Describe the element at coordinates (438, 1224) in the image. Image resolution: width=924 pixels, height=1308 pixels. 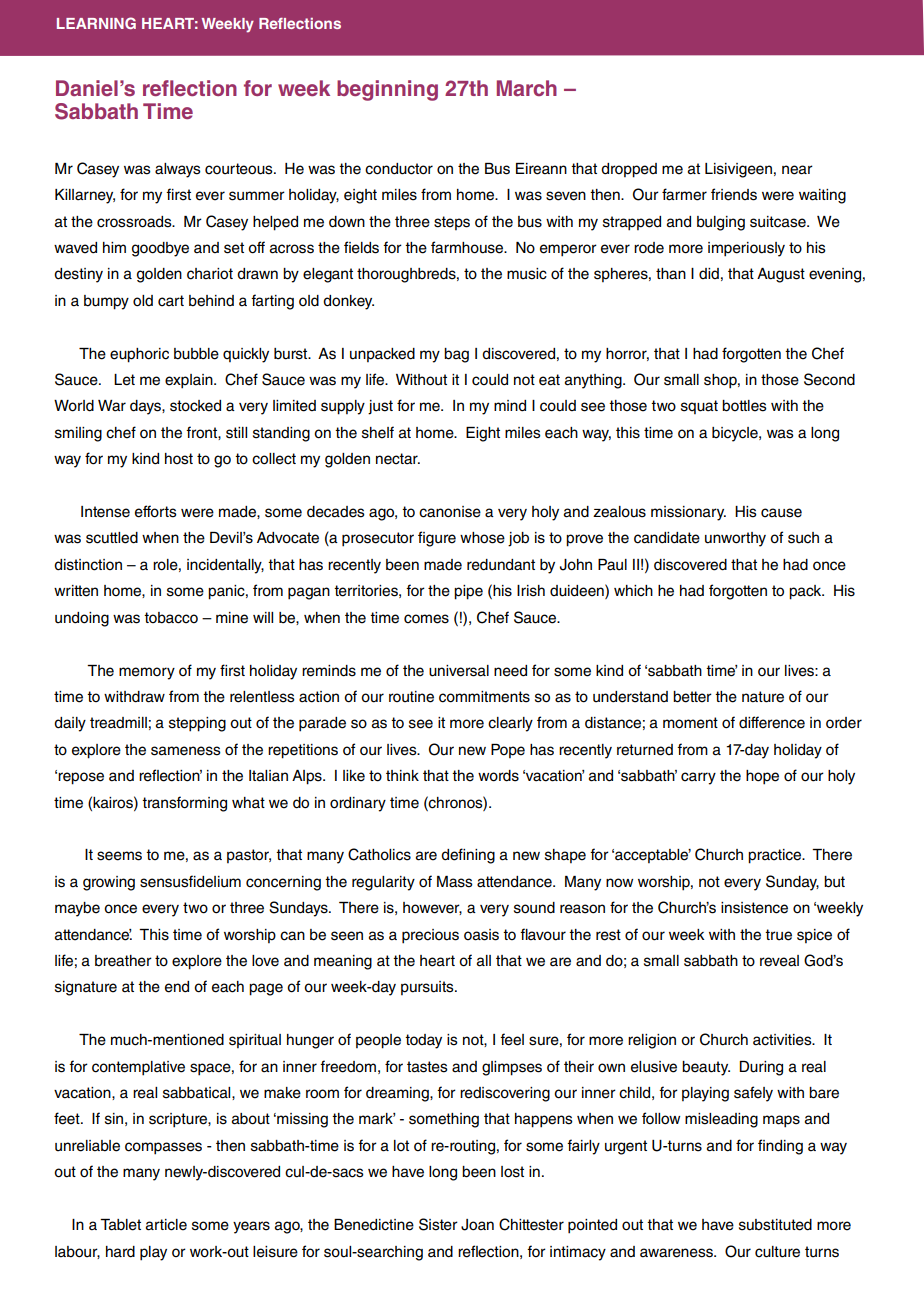
I see `Sister` at that location.
